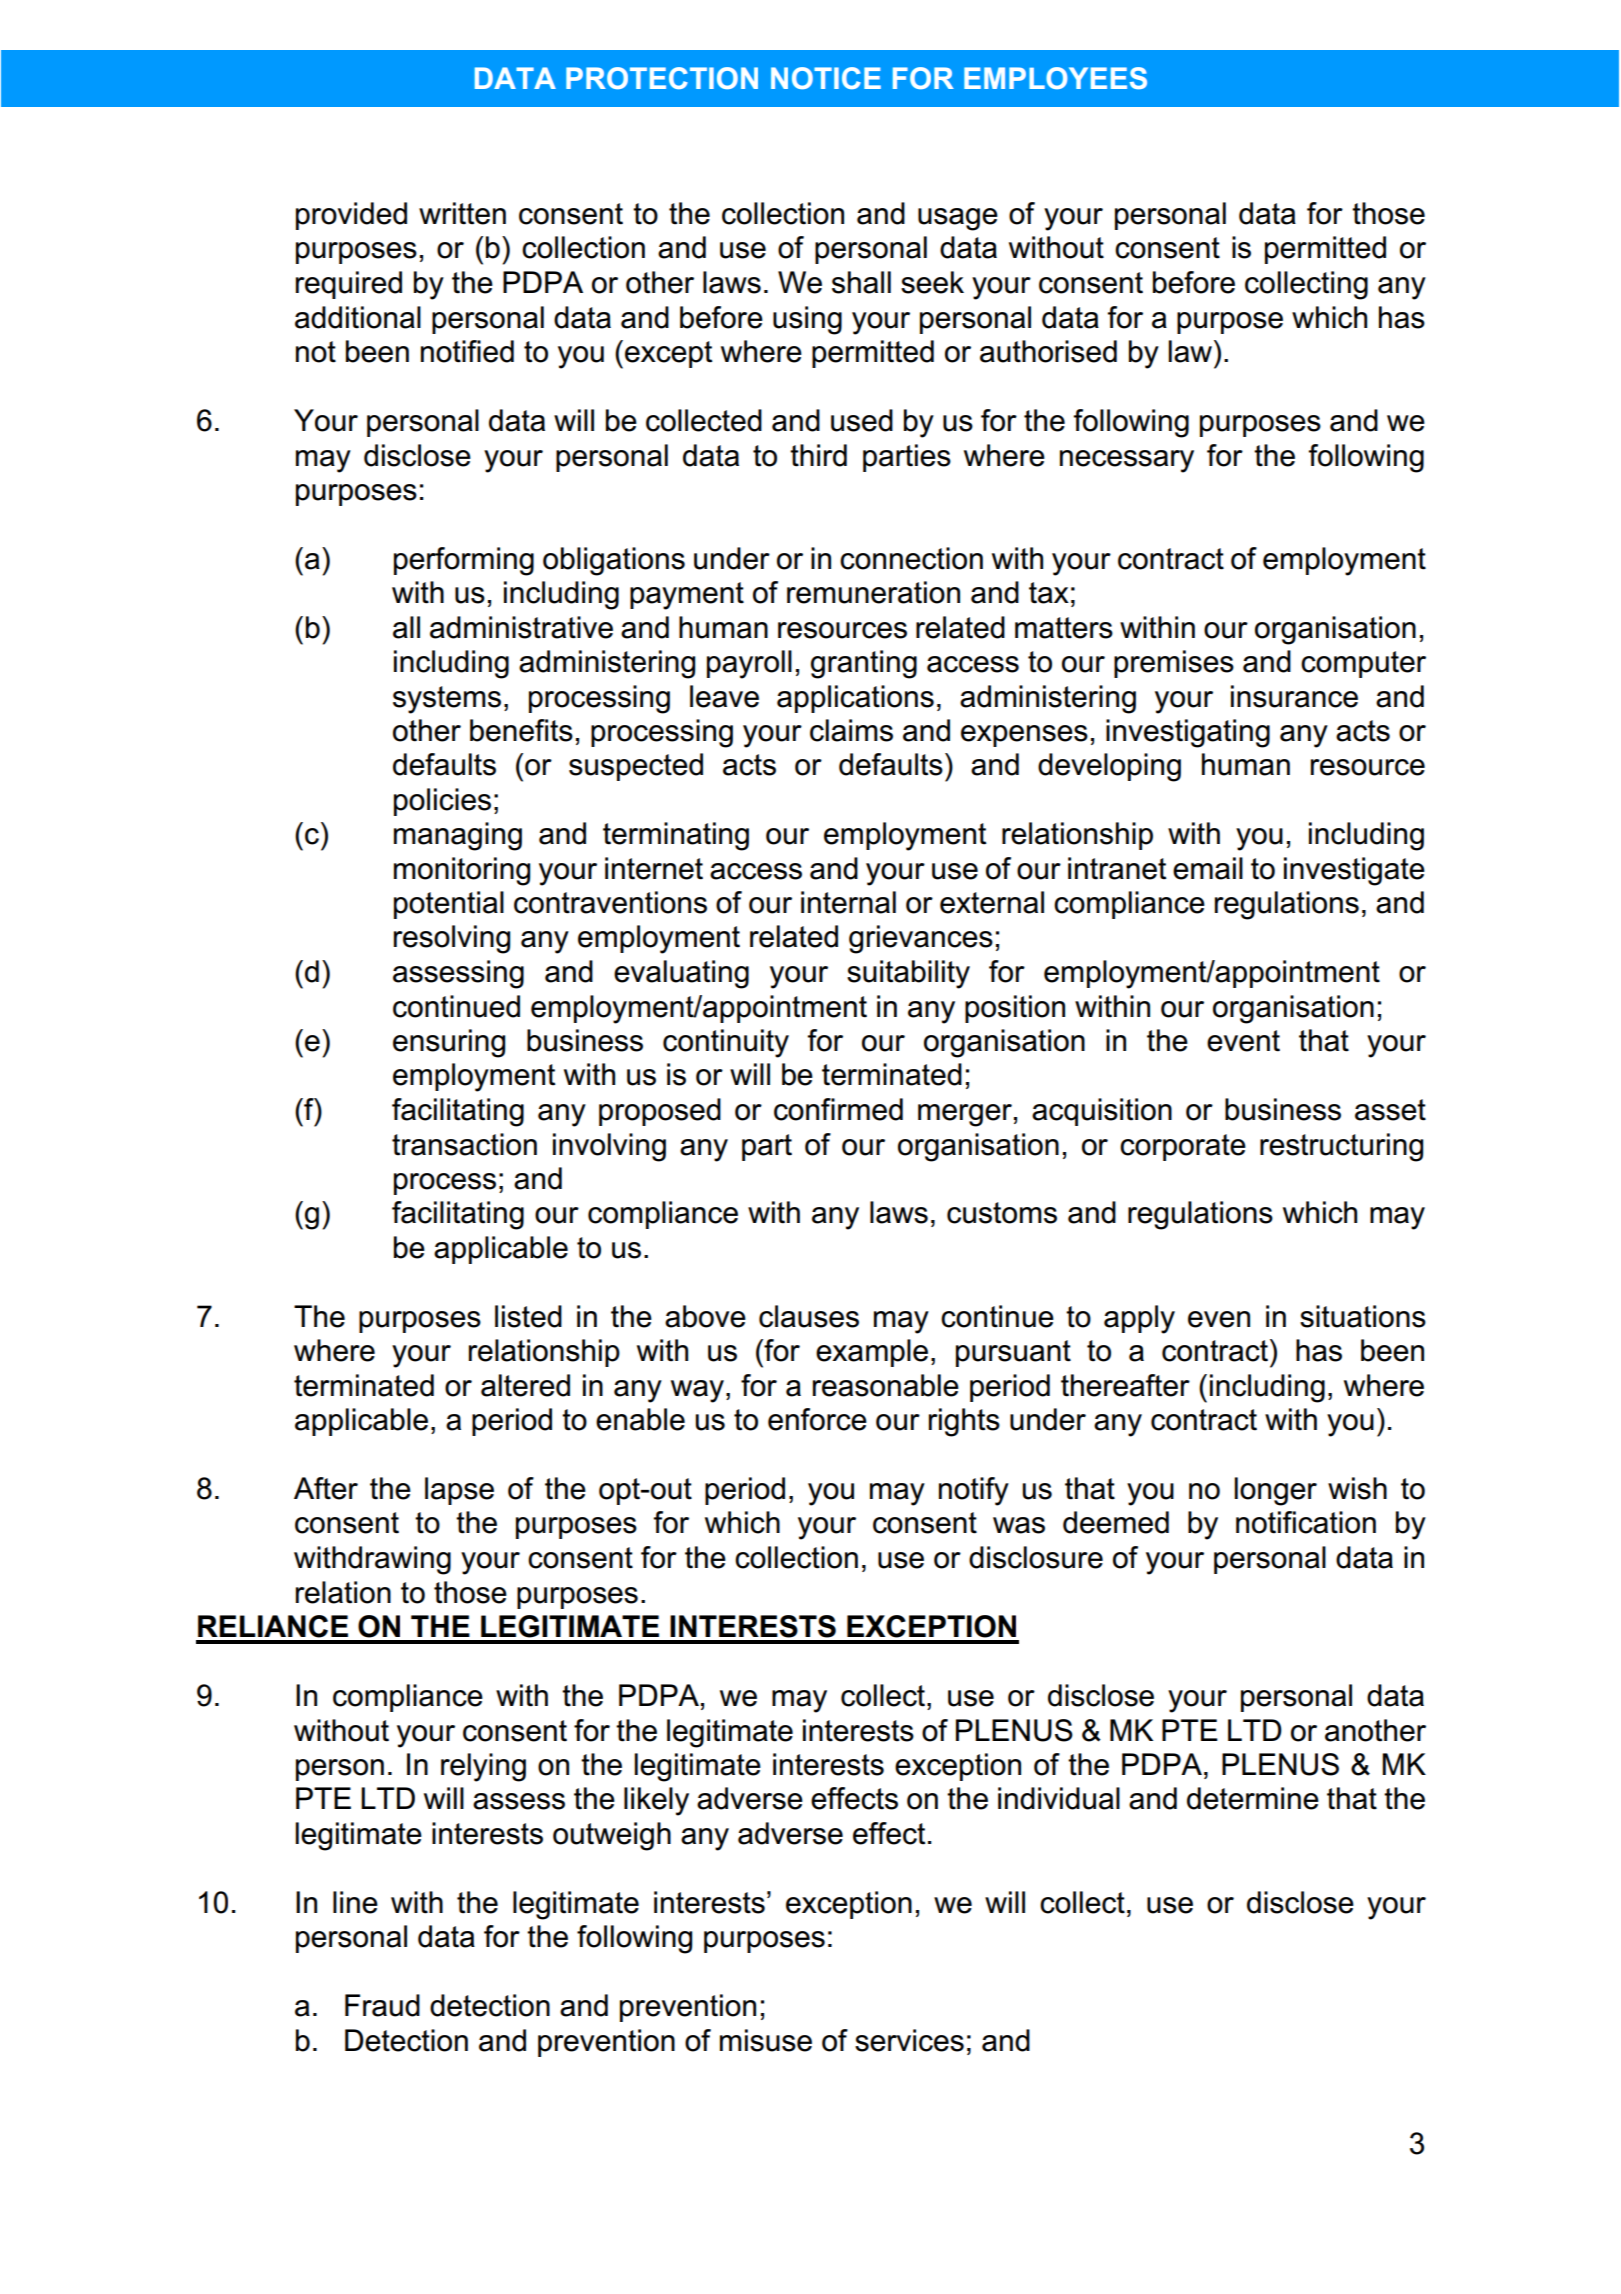 Image resolution: width=1621 pixels, height=2294 pixels. I want to click on services, so click(909, 2040).
